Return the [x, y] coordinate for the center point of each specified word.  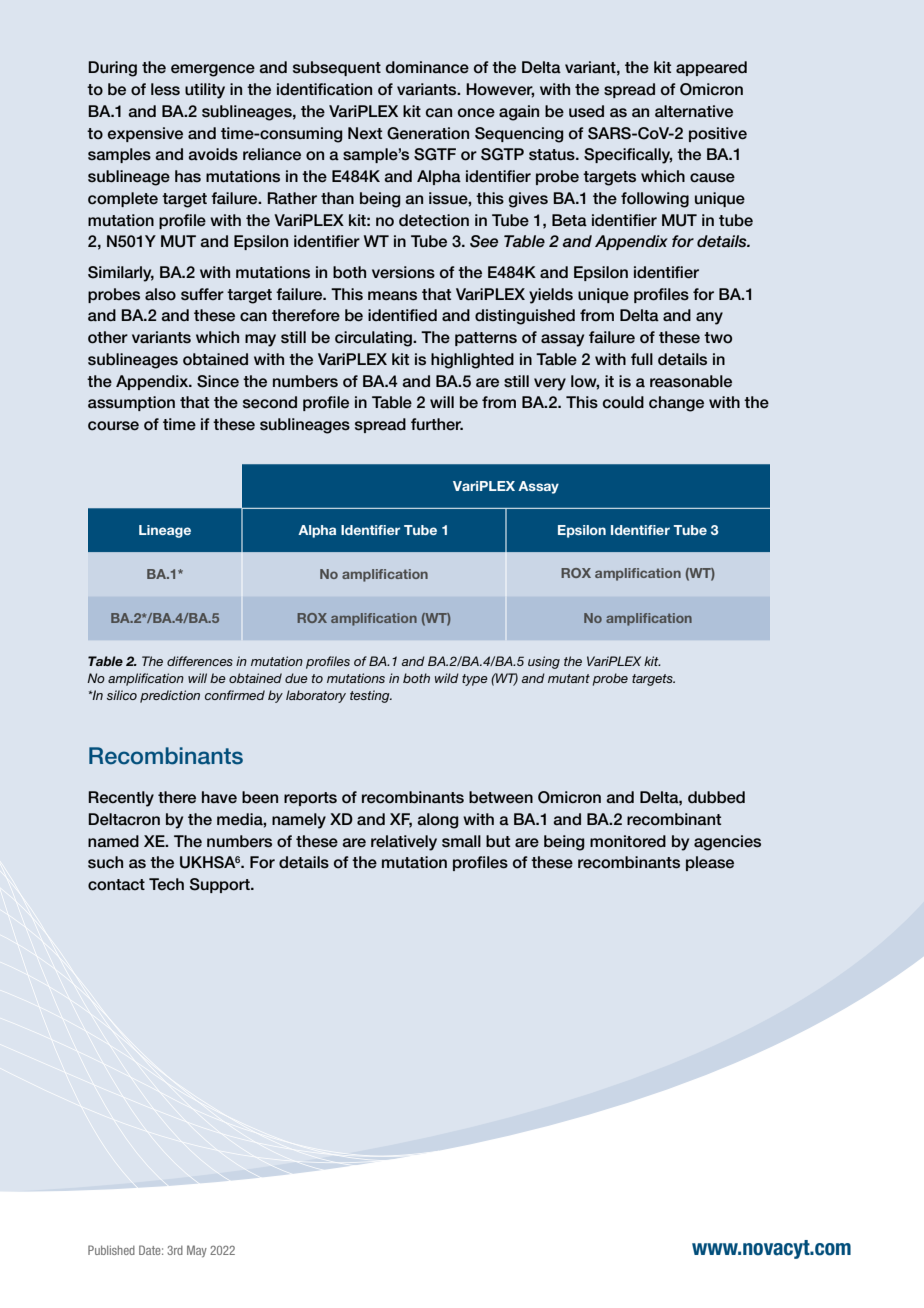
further [437, 424]
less [165, 89]
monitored [628, 841]
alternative [694, 111]
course [113, 426]
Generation [428, 133]
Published [111, 1250]
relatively [404, 843]
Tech [166, 884]
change [676, 404]
